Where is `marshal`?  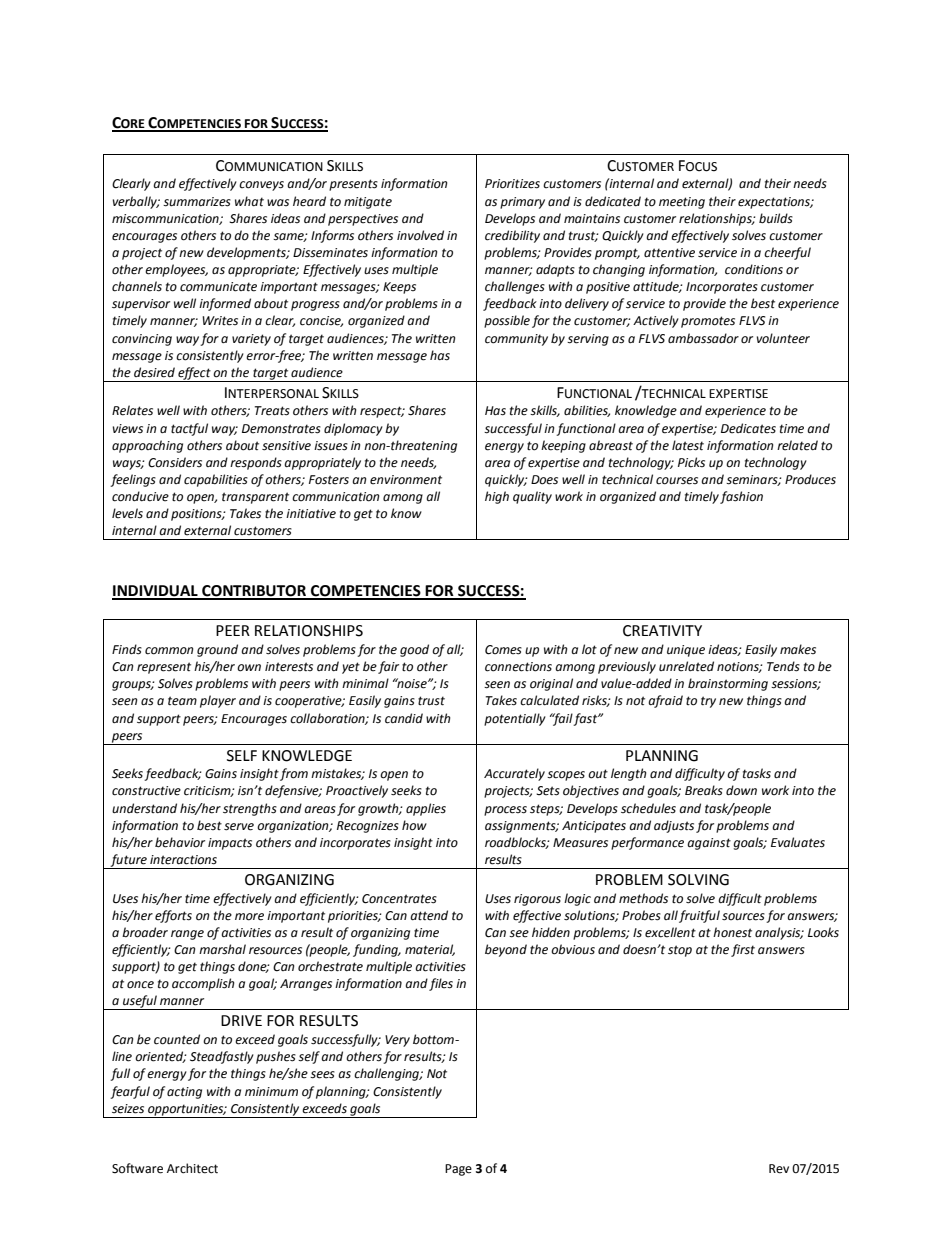
marshal is located at coordinates (222, 949).
